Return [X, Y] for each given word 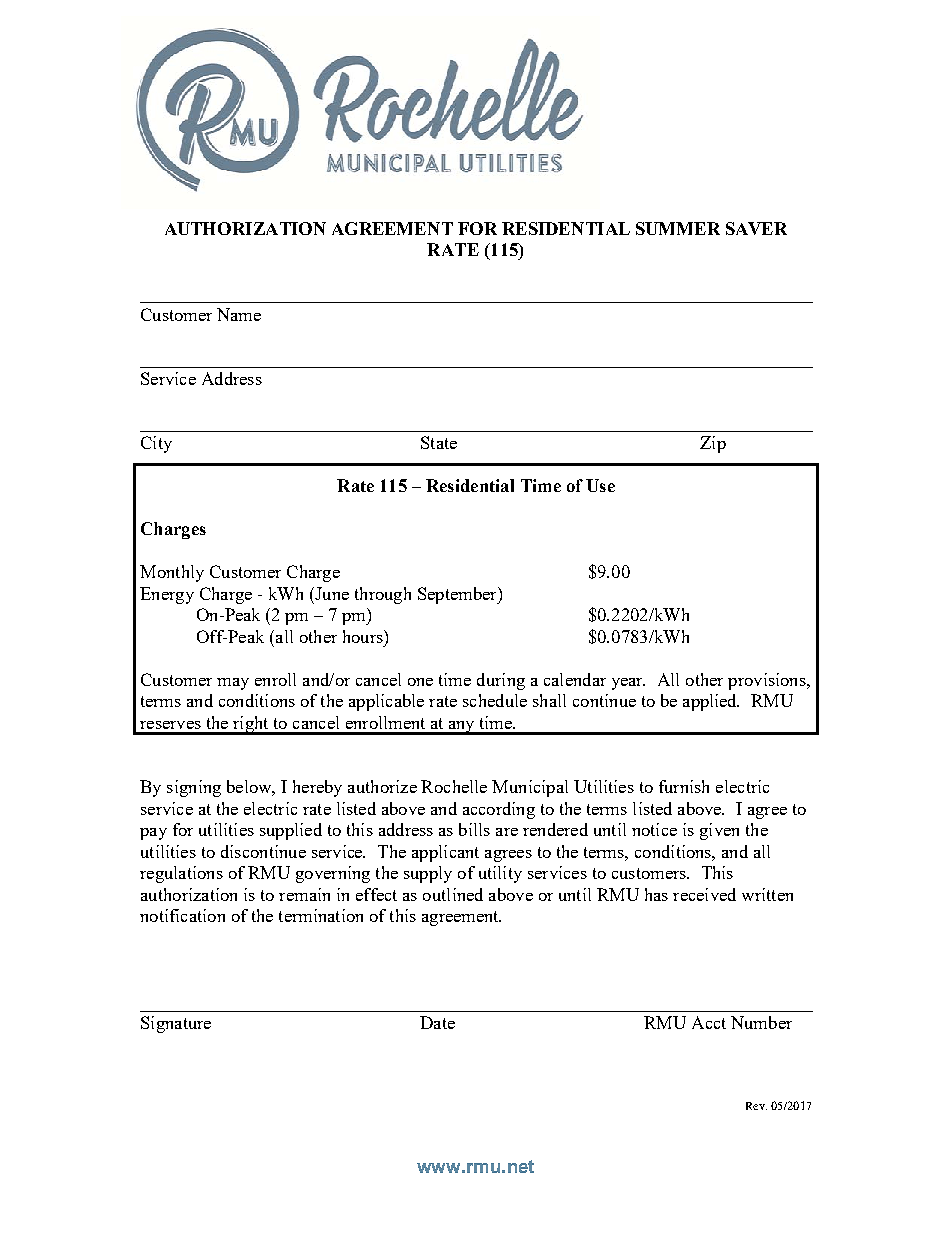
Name [239, 314]
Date [437, 1022]
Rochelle [454, 786]
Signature [176, 1024]
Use [600, 485]
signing [194, 788]
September [458, 595]
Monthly [172, 573]
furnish [684, 786]
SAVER [756, 228]
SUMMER [678, 228]
